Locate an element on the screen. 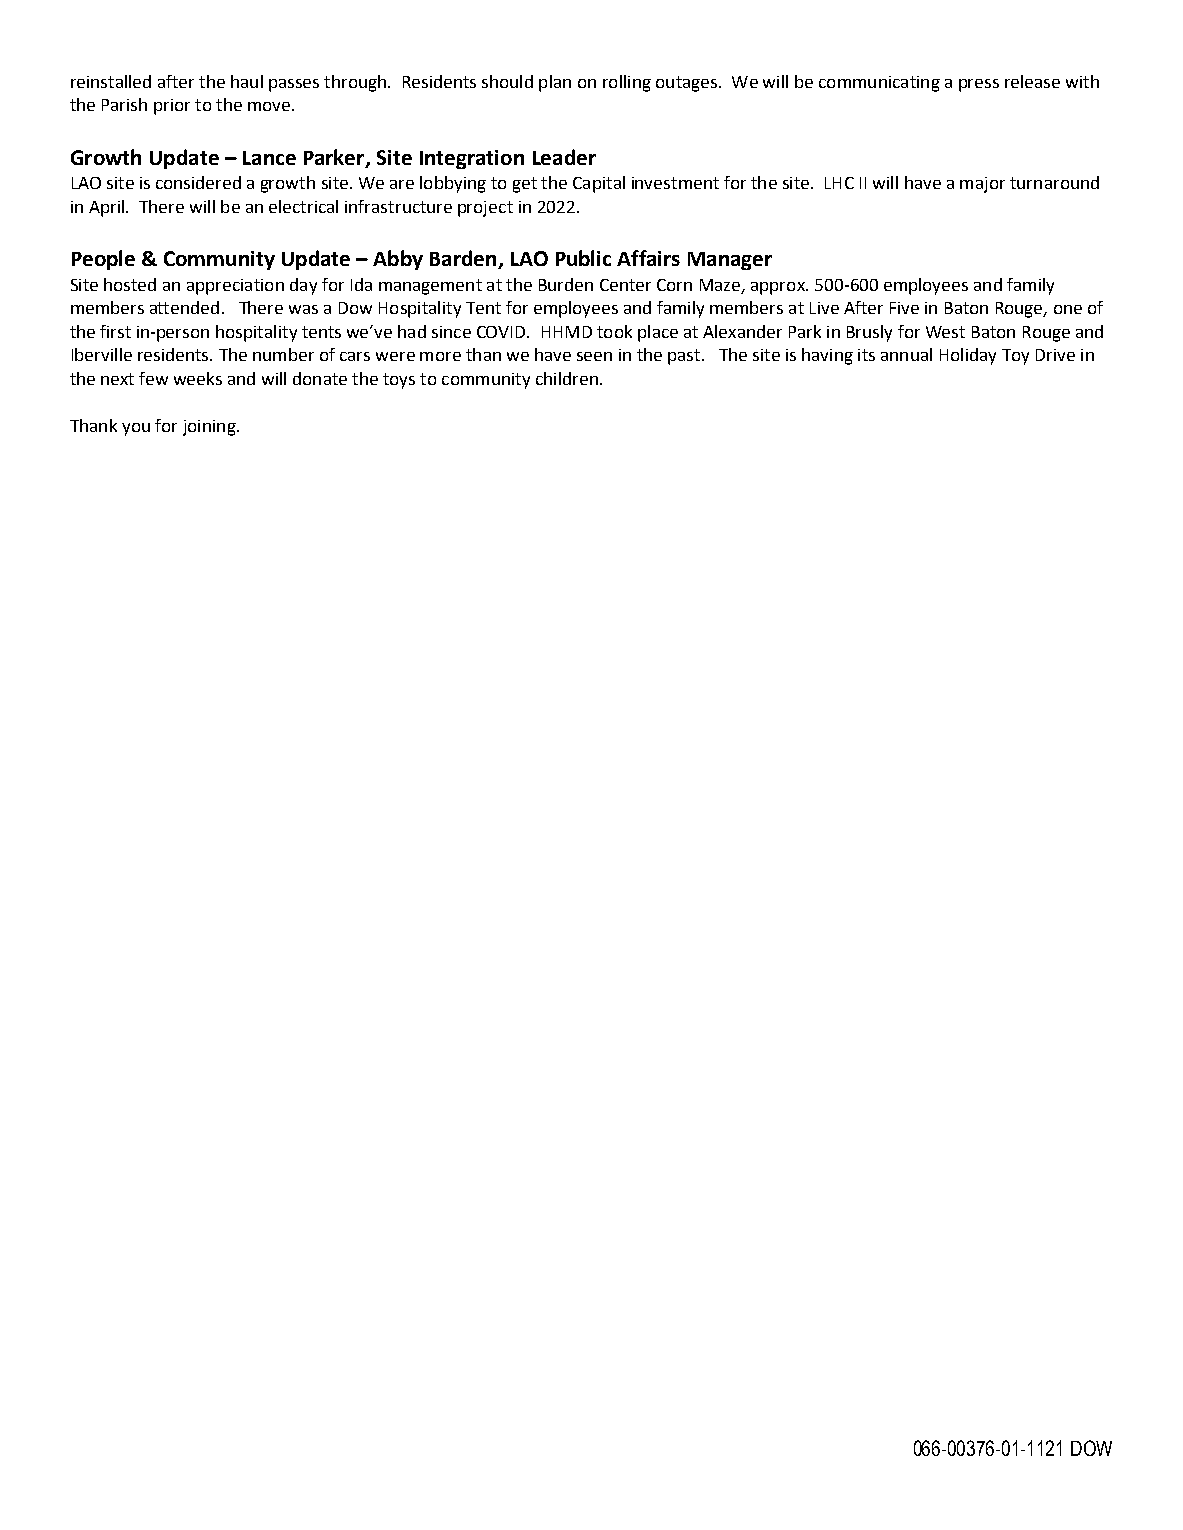  West is located at coordinates (945, 332).
